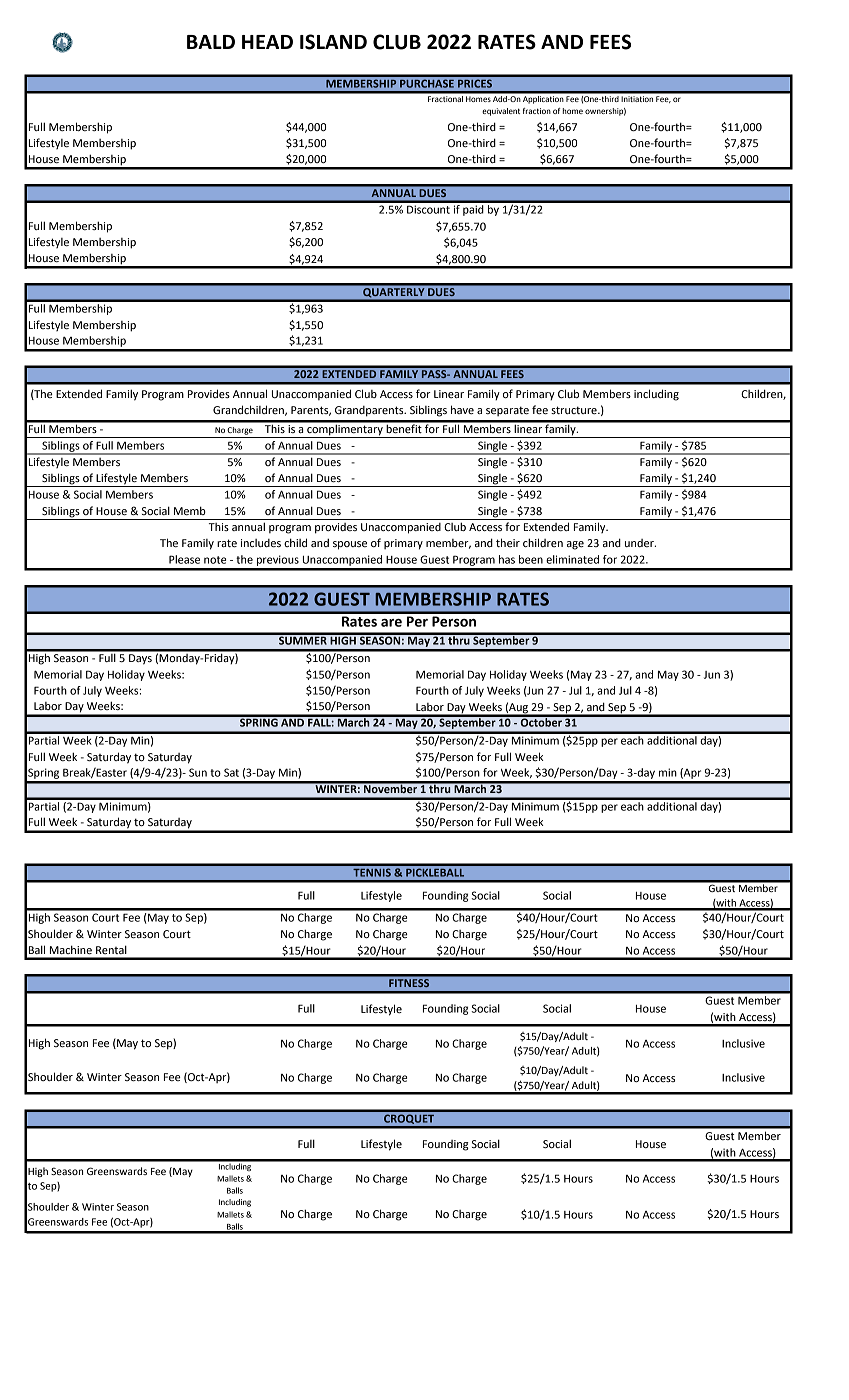 This page has width=849, height=1400. What do you see at coordinates (531, 559) in the page?
I see `been` at bounding box center [531, 559].
